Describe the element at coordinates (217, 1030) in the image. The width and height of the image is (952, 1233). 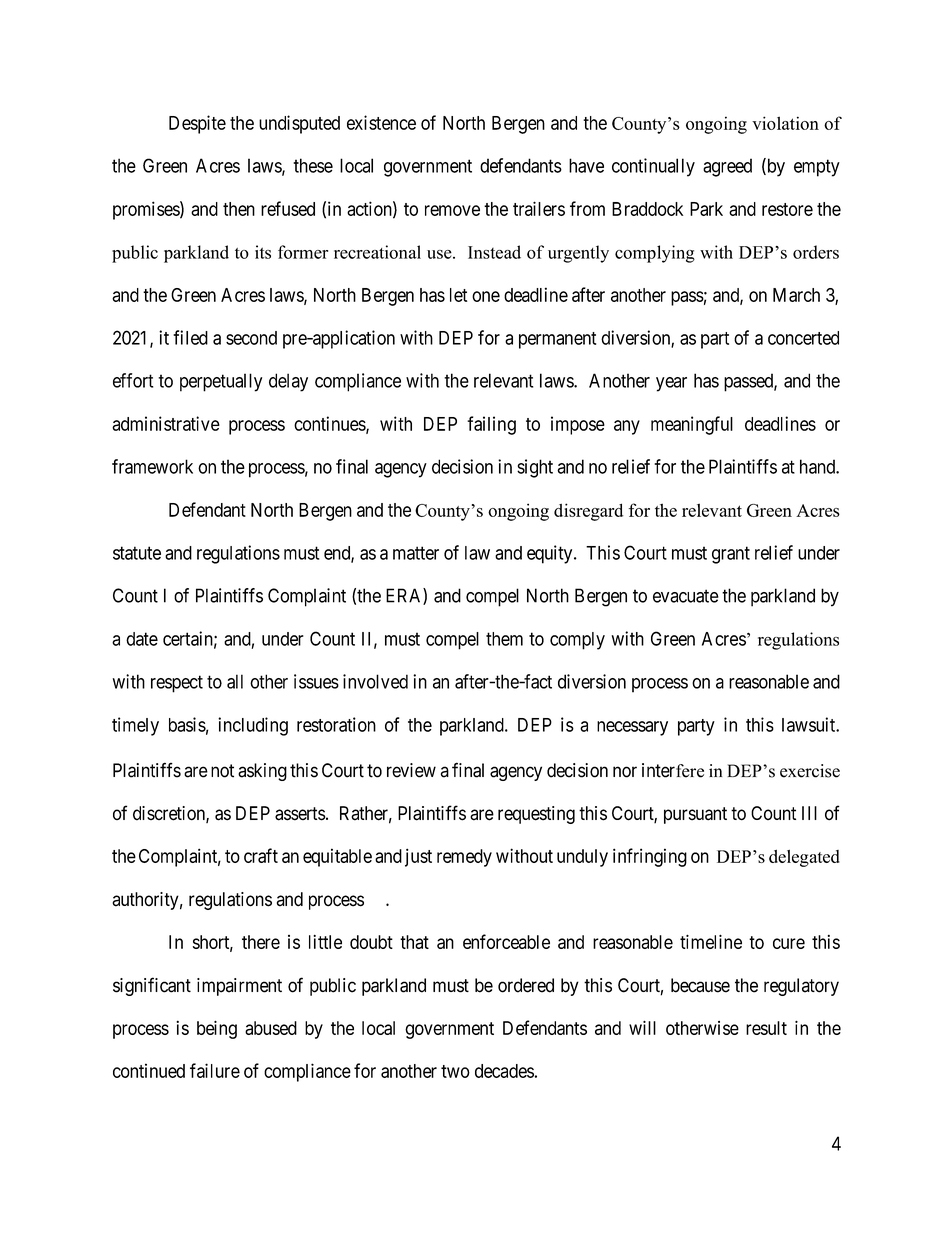
I see `being` at that location.
